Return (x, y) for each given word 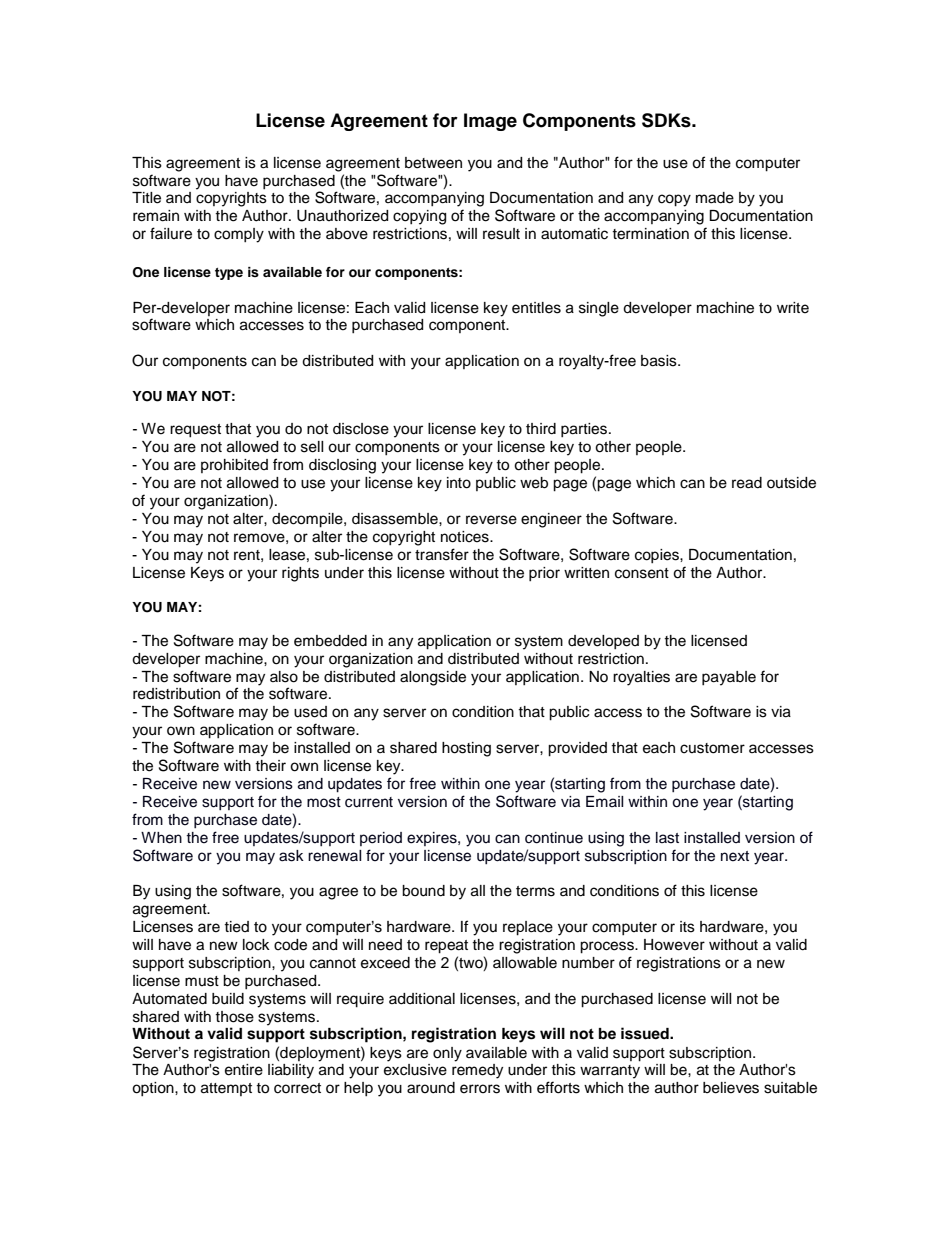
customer (712, 748)
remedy (477, 1071)
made (715, 198)
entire (244, 1070)
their (270, 766)
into (459, 483)
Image (490, 122)
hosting (466, 749)
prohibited (234, 466)
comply (239, 235)
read (747, 483)
